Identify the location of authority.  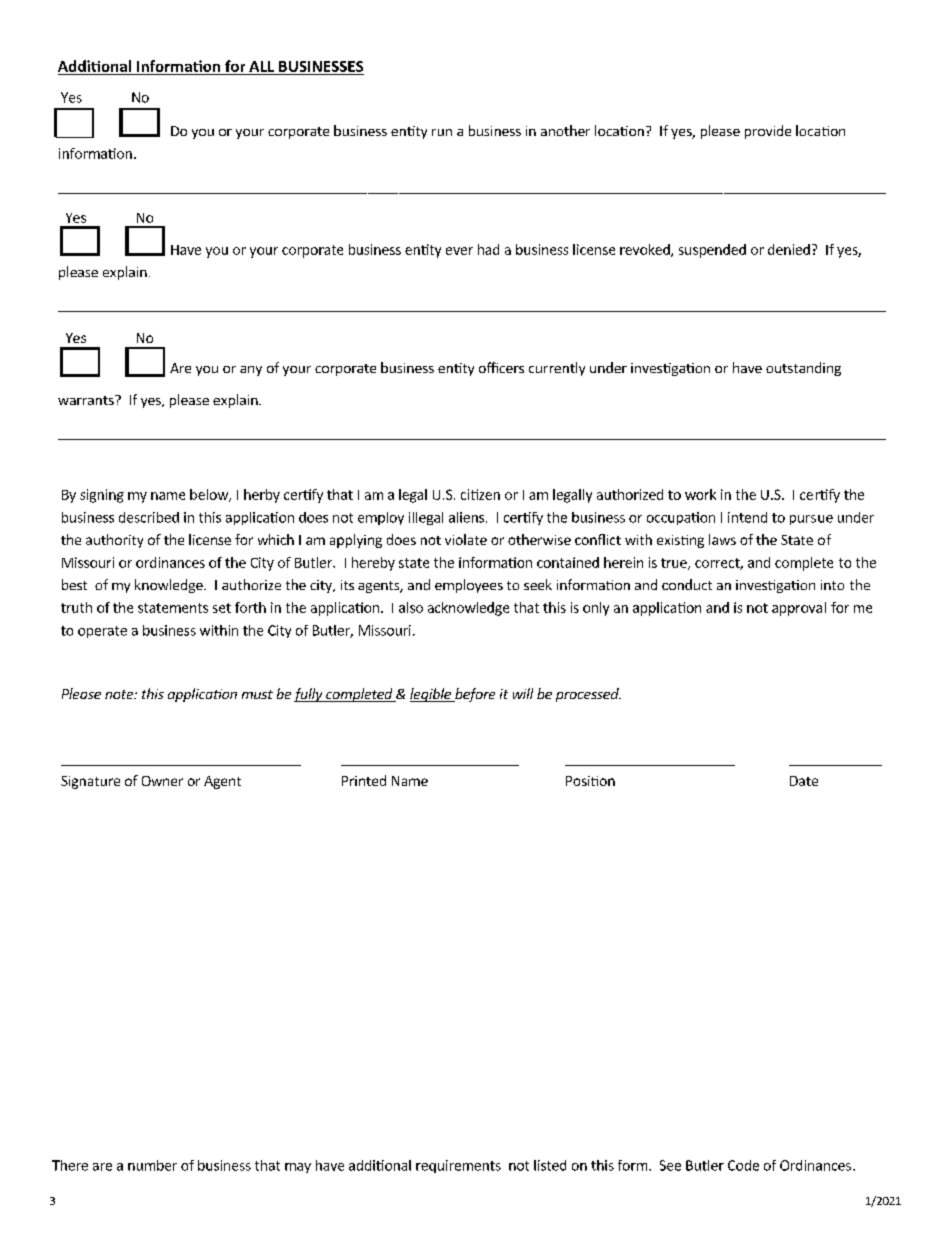
(114, 541).
